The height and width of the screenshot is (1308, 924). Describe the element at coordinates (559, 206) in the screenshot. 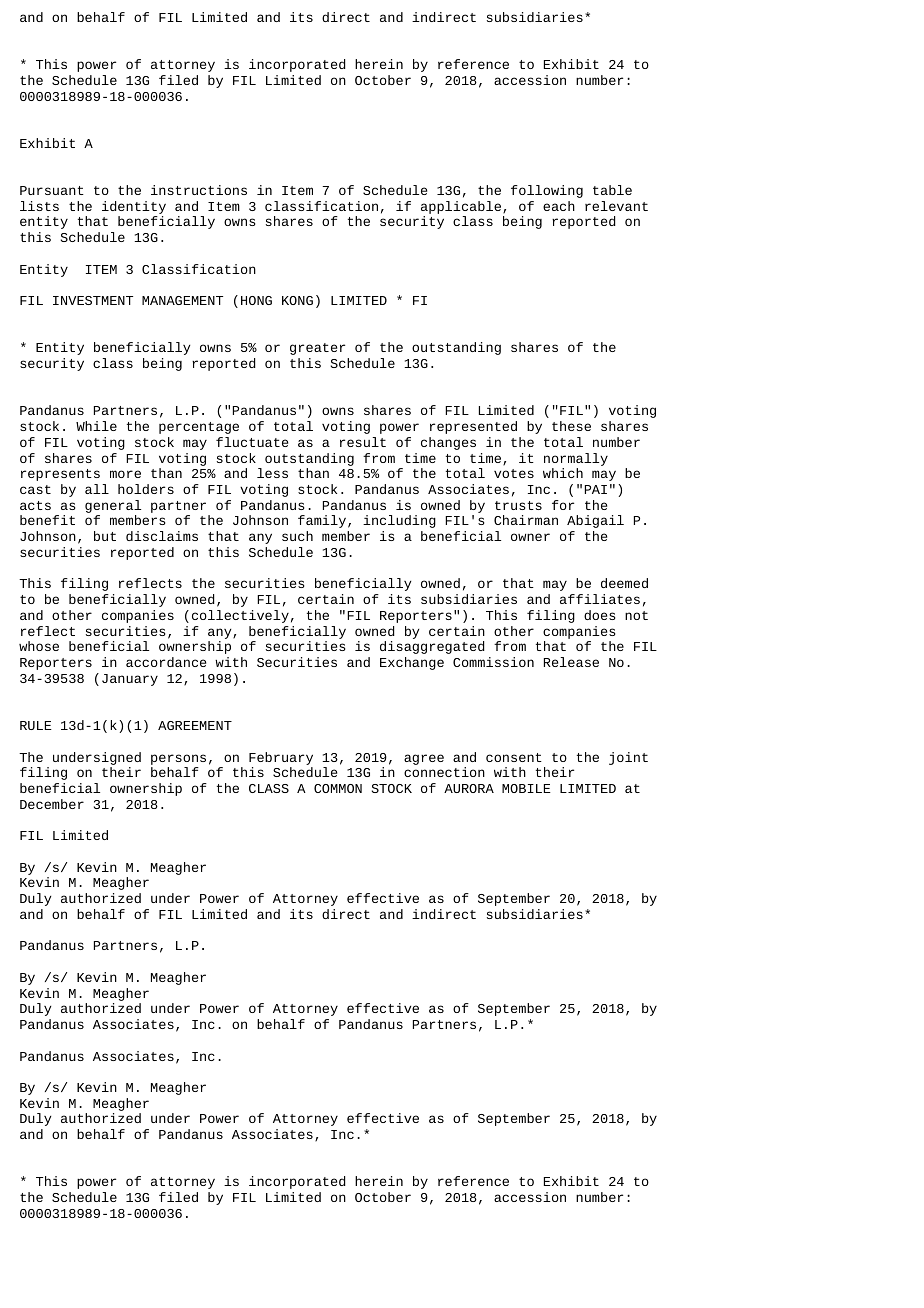

I see `each` at that location.
